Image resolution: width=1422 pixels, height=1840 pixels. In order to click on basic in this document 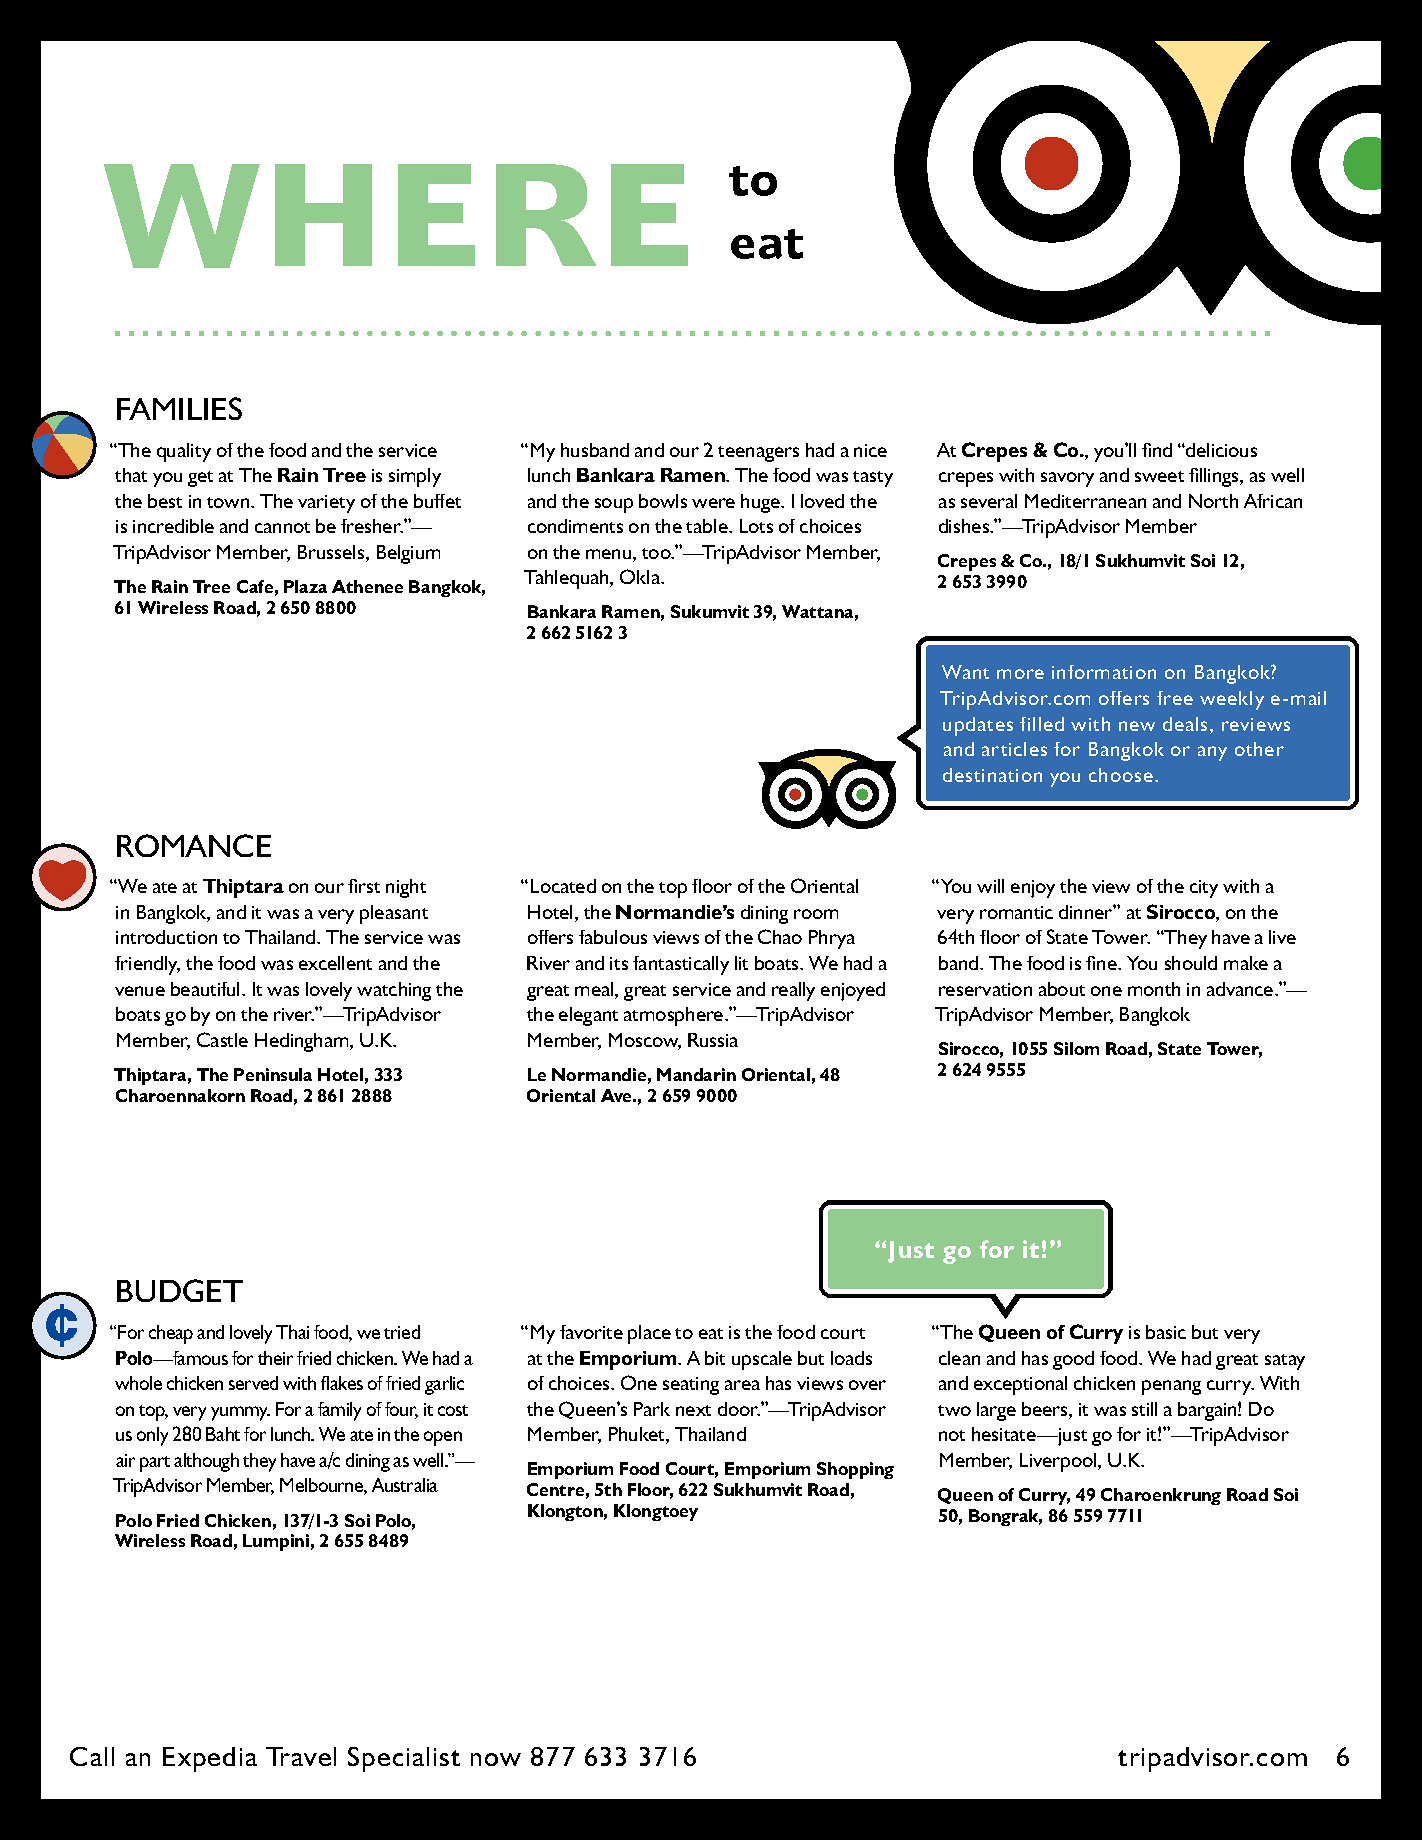, I will do `click(1166, 1332)`.
